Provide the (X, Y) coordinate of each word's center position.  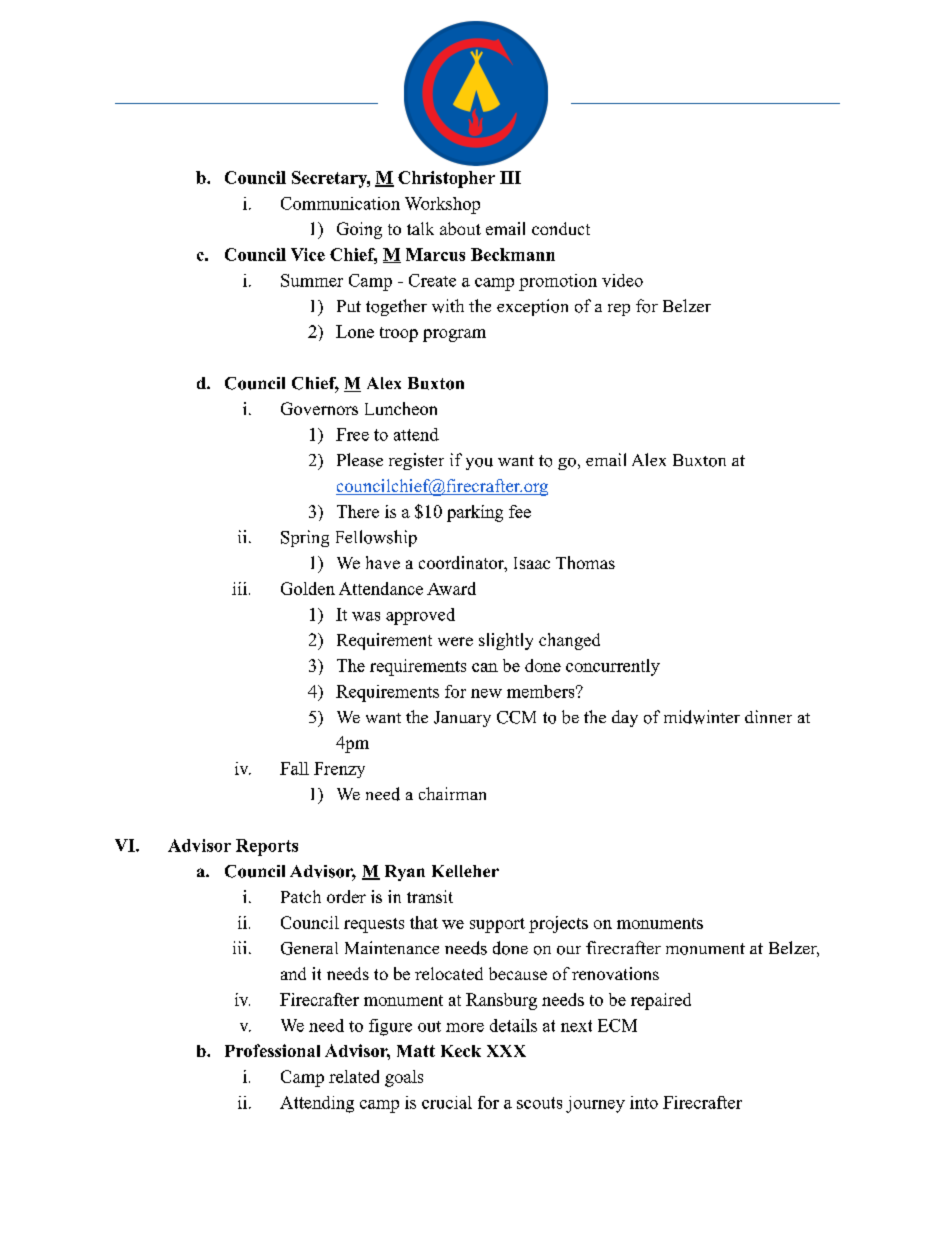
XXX (506, 1051)
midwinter (702, 717)
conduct (561, 228)
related (354, 1076)
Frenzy (339, 770)
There (358, 511)
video (622, 280)
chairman (452, 793)
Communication (340, 203)
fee (520, 511)
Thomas (585, 562)
